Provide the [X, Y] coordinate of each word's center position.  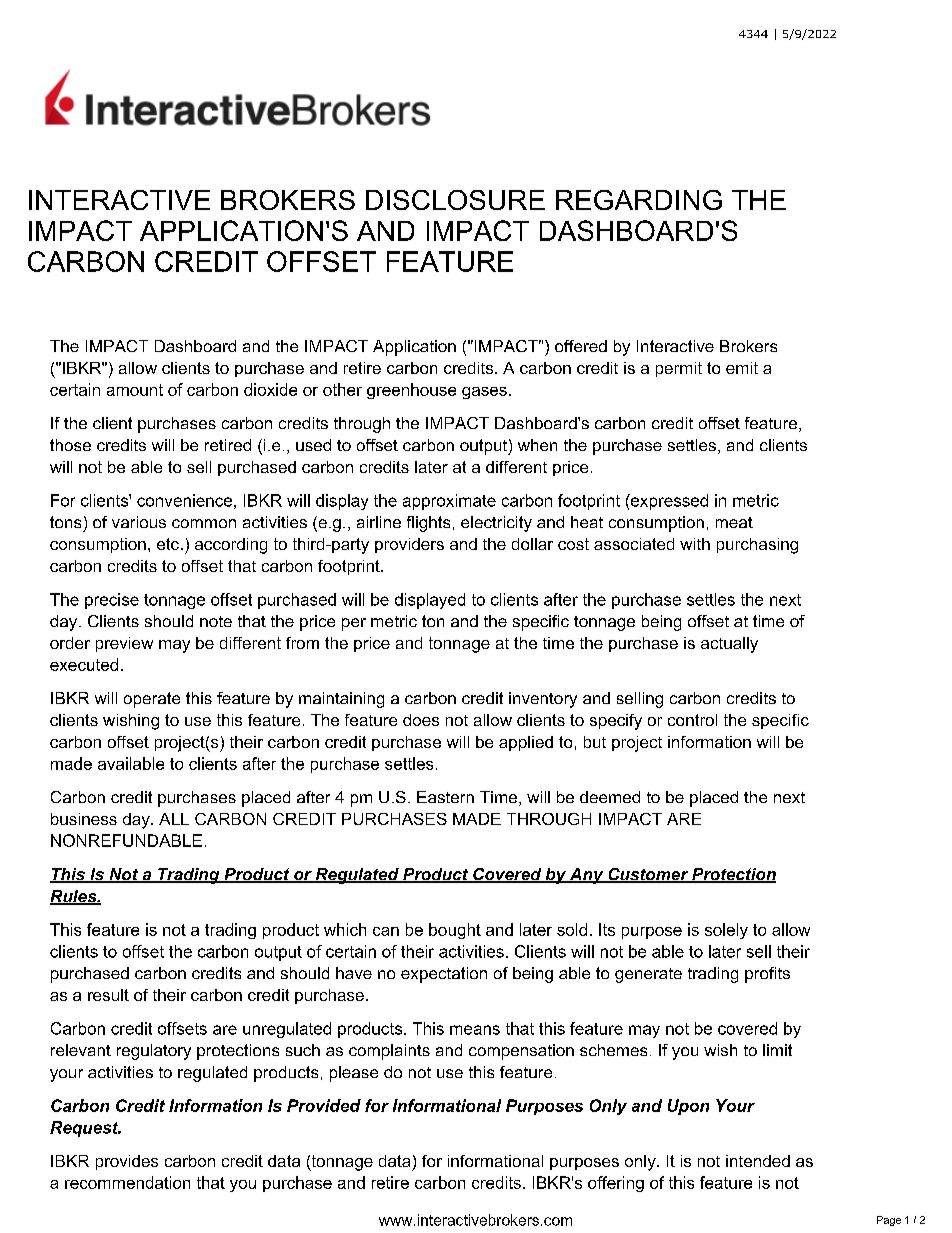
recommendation [127, 1182]
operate [152, 700]
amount [135, 390]
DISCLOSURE [455, 200]
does [421, 720]
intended [758, 1161]
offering [616, 1184]
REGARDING [639, 200]
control [692, 720]
